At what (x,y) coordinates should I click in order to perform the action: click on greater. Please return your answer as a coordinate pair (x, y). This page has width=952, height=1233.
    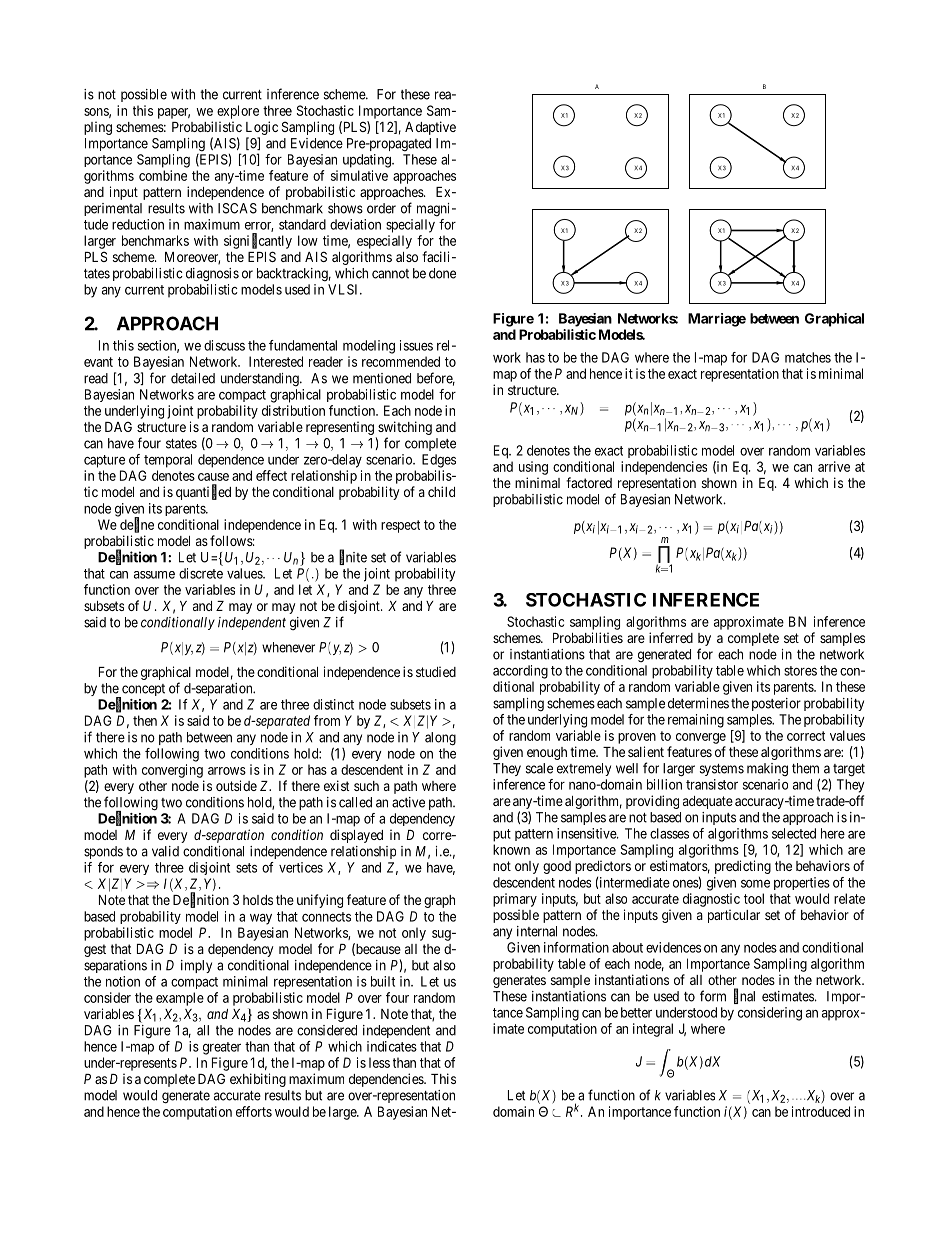
    Looking at the image, I should click on (222, 1048).
